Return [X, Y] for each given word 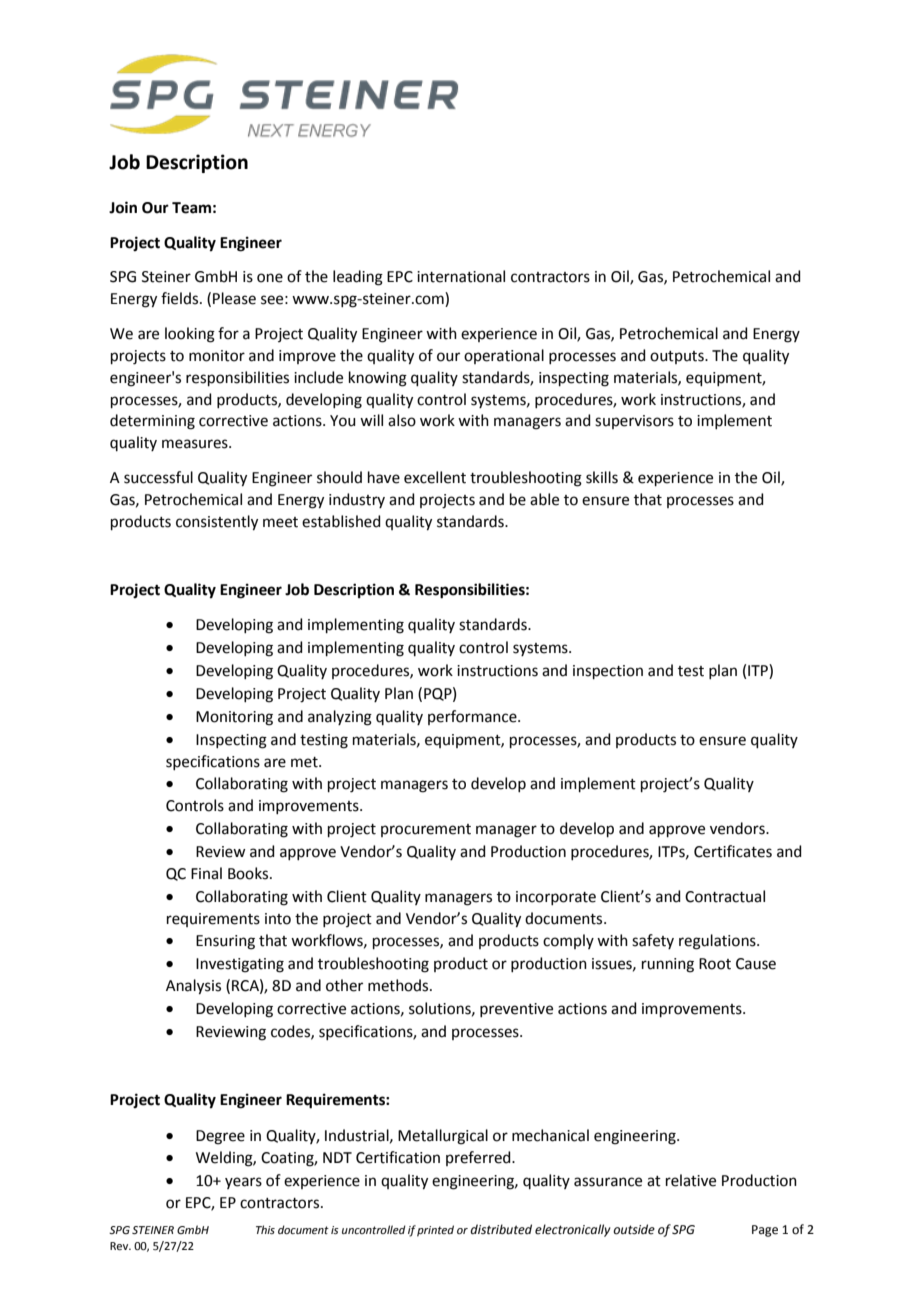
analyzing [340, 718]
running [668, 965]
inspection [608, 672]
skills [602, 477]
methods [399, 985]
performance [473, 717]
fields [181, 298]
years [243, 1183]
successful [158, 477]
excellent [435, 477]
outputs [678, 357]
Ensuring [225, 942]
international [461, 276]
